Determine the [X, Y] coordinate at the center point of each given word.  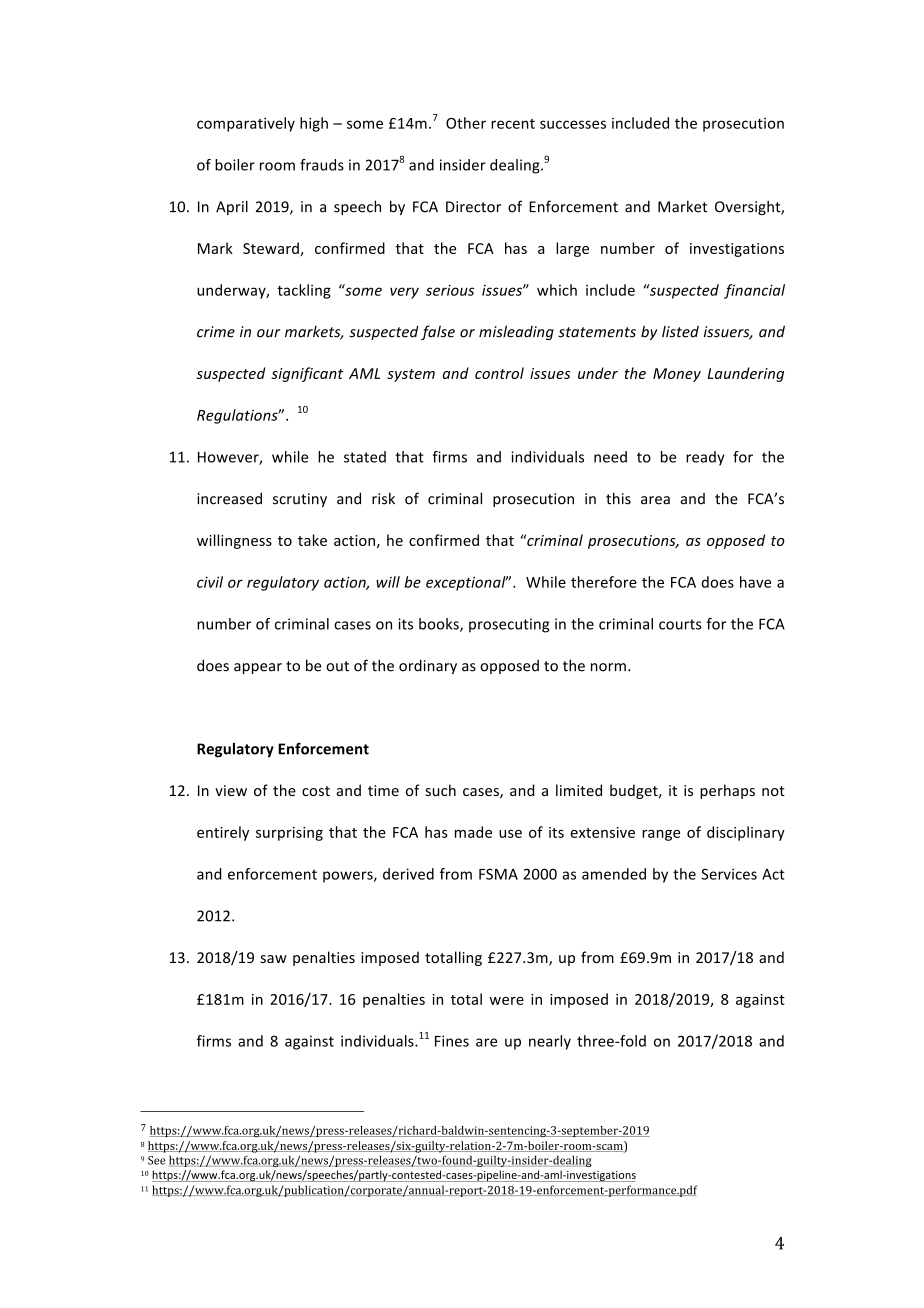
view [231, 790]
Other [466, 123]
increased [229, 498]
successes [573, 124]
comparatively [246, 124]
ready [705, 458]
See [156, 1160]
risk [383, 498]
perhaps [727, 791]
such [441, 790]
